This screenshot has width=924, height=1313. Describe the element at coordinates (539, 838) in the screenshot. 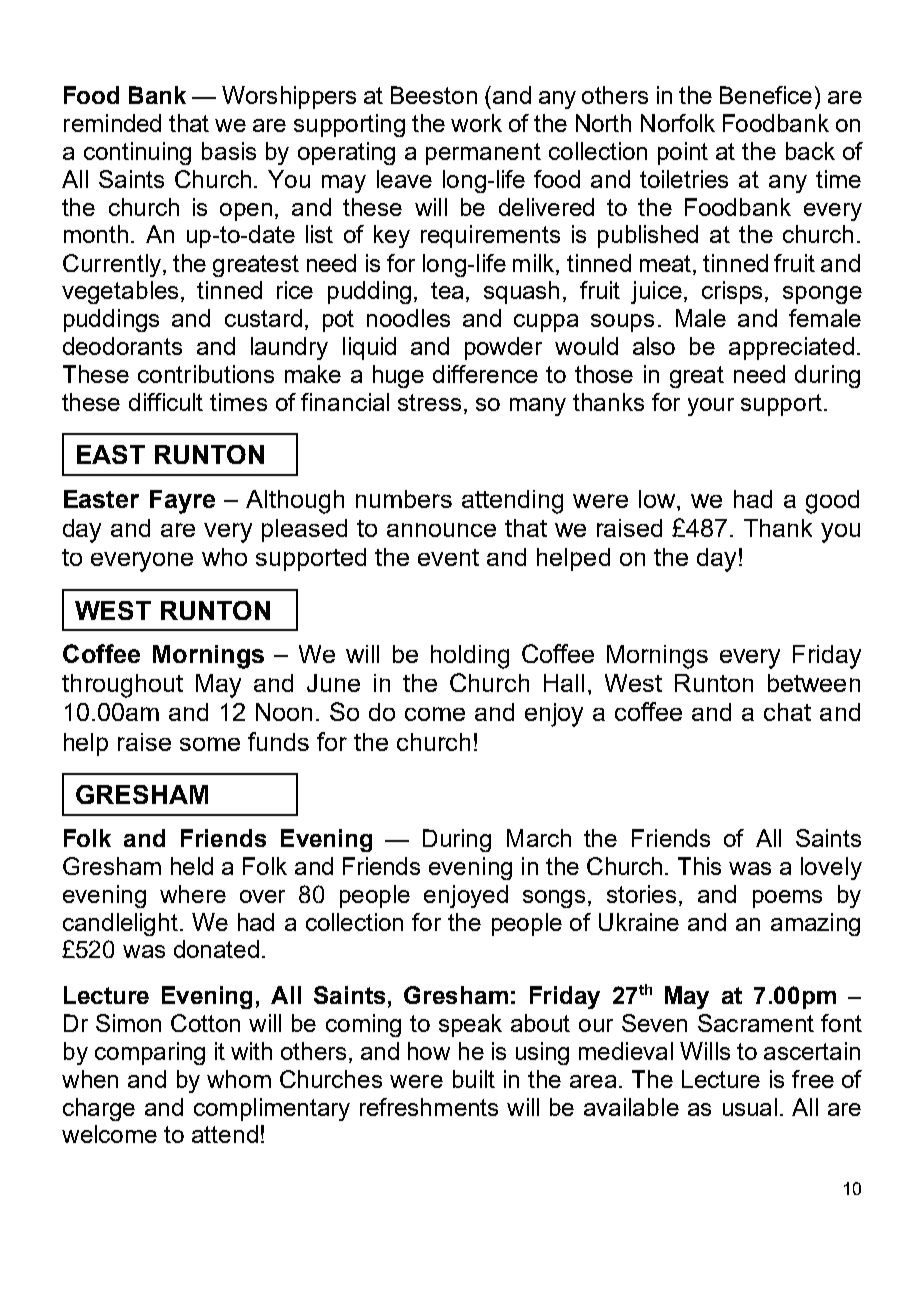

I see `March` at that location.
